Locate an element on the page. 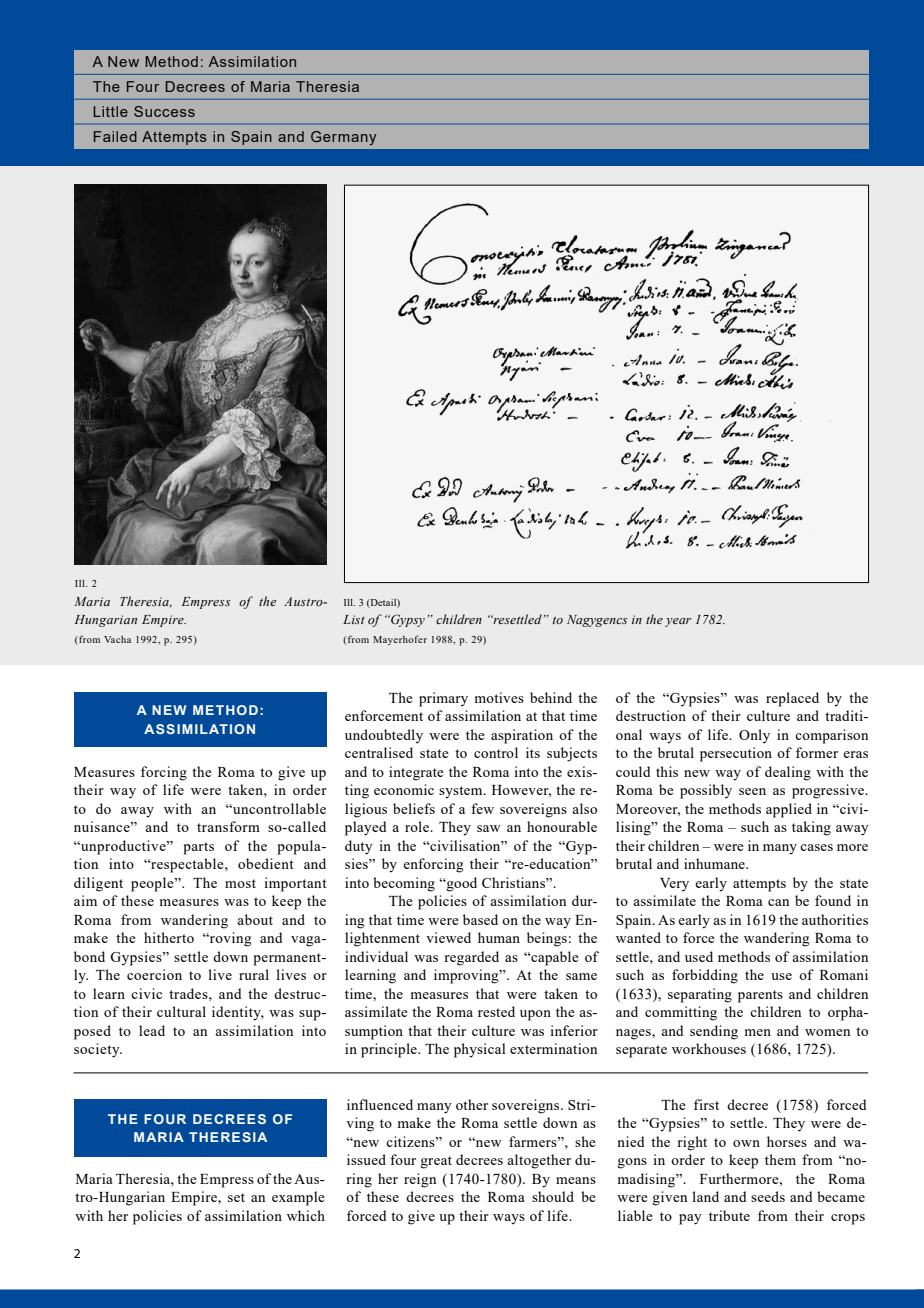  Success is located at coordinates (164, 111).
